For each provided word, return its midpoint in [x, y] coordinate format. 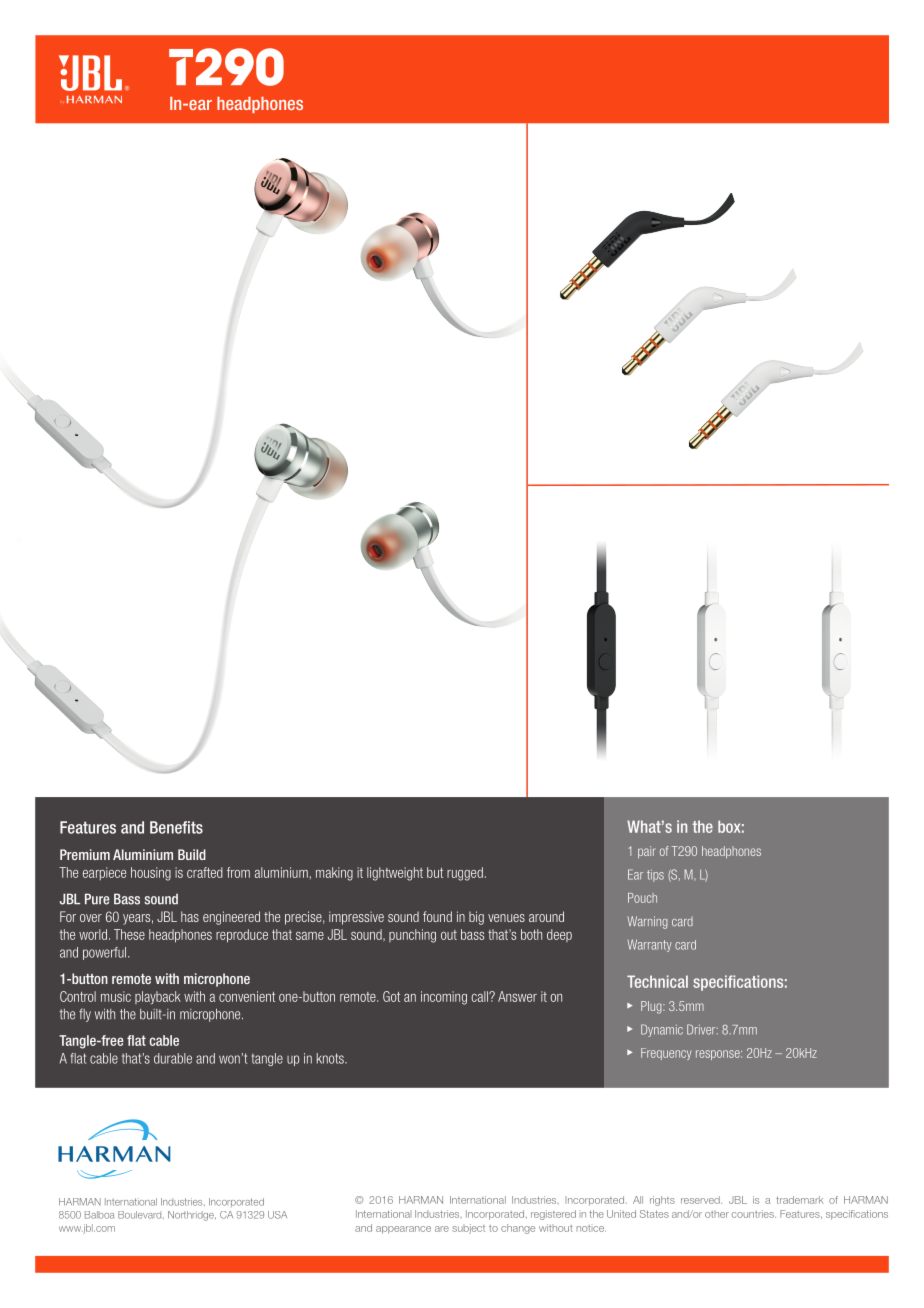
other [717, 1214]
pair [647, 852]
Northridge [192, 1216]
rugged [465, 874]
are [442, 1229]
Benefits [176, 827]
